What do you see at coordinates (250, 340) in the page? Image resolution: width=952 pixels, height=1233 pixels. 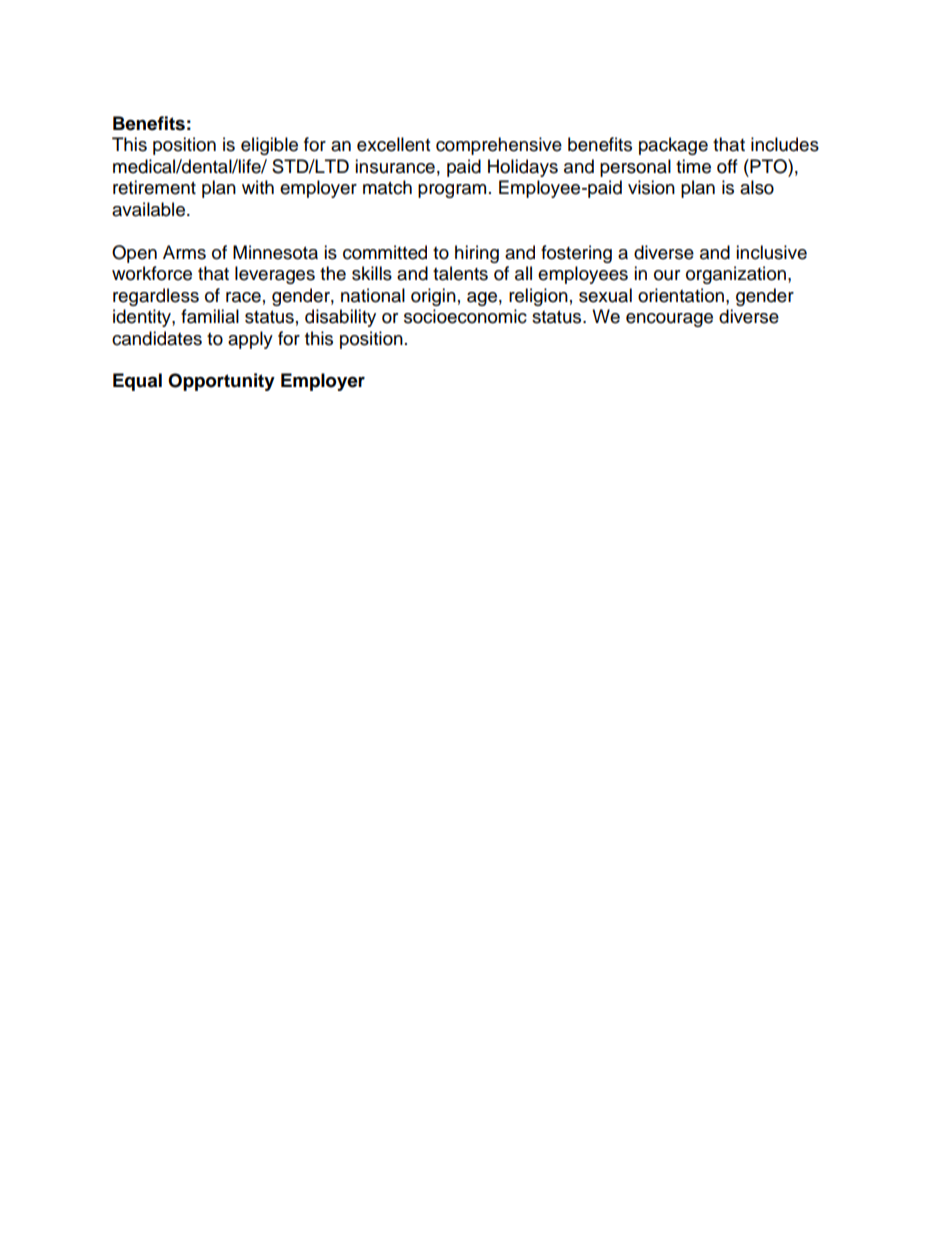 I see `apply` at bounding box center [250, 340].
